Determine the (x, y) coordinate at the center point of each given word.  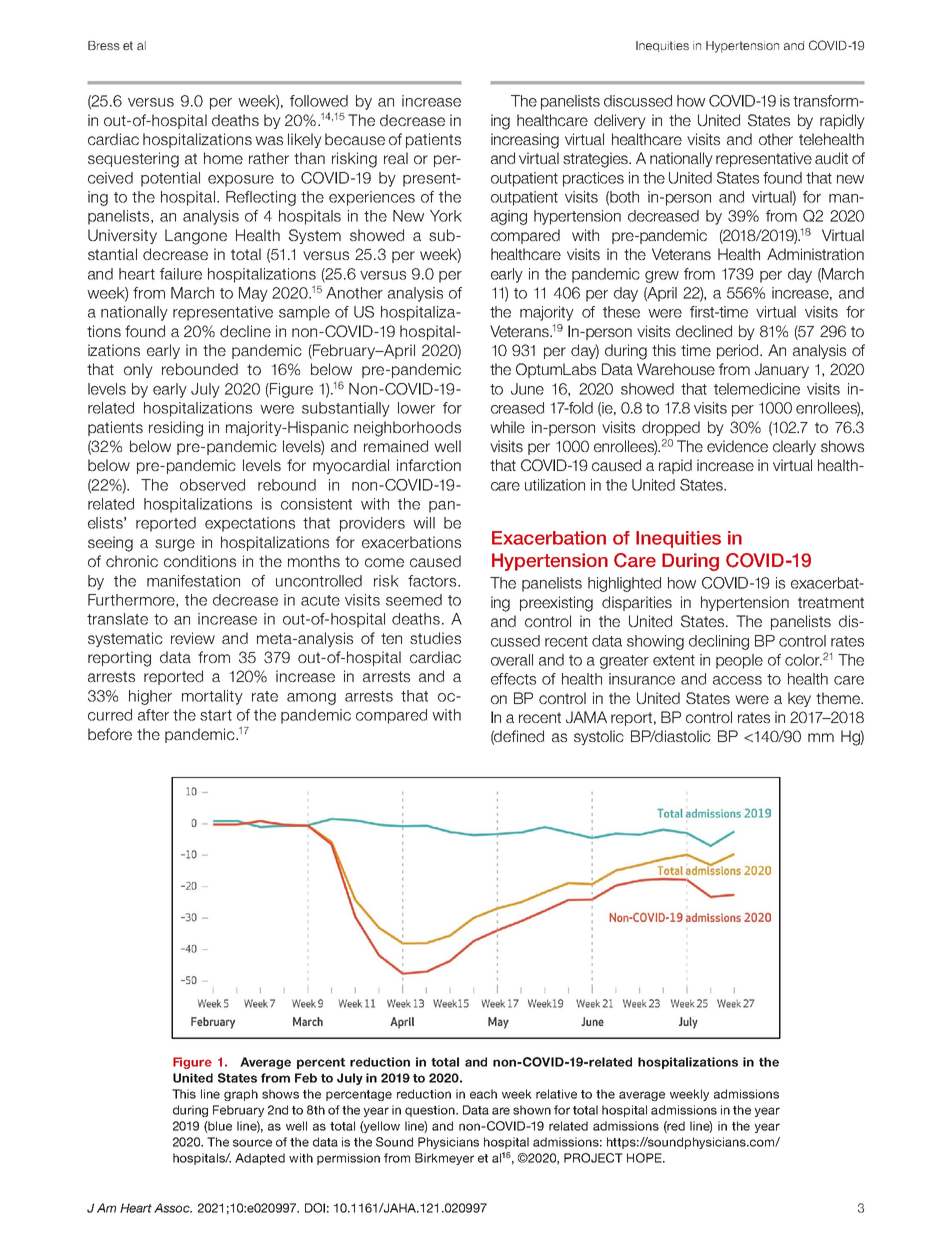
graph (241, 1095)
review (193, 638)
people (739, 661)
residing (176, 429)
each (483, 1094)
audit (831, 158)
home (223, 158)
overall (512, 660)
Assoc (173, 1208)
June (527, 389)
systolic (599, 737)
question (431, 1111)
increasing (525, 141)
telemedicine (757, 389)
